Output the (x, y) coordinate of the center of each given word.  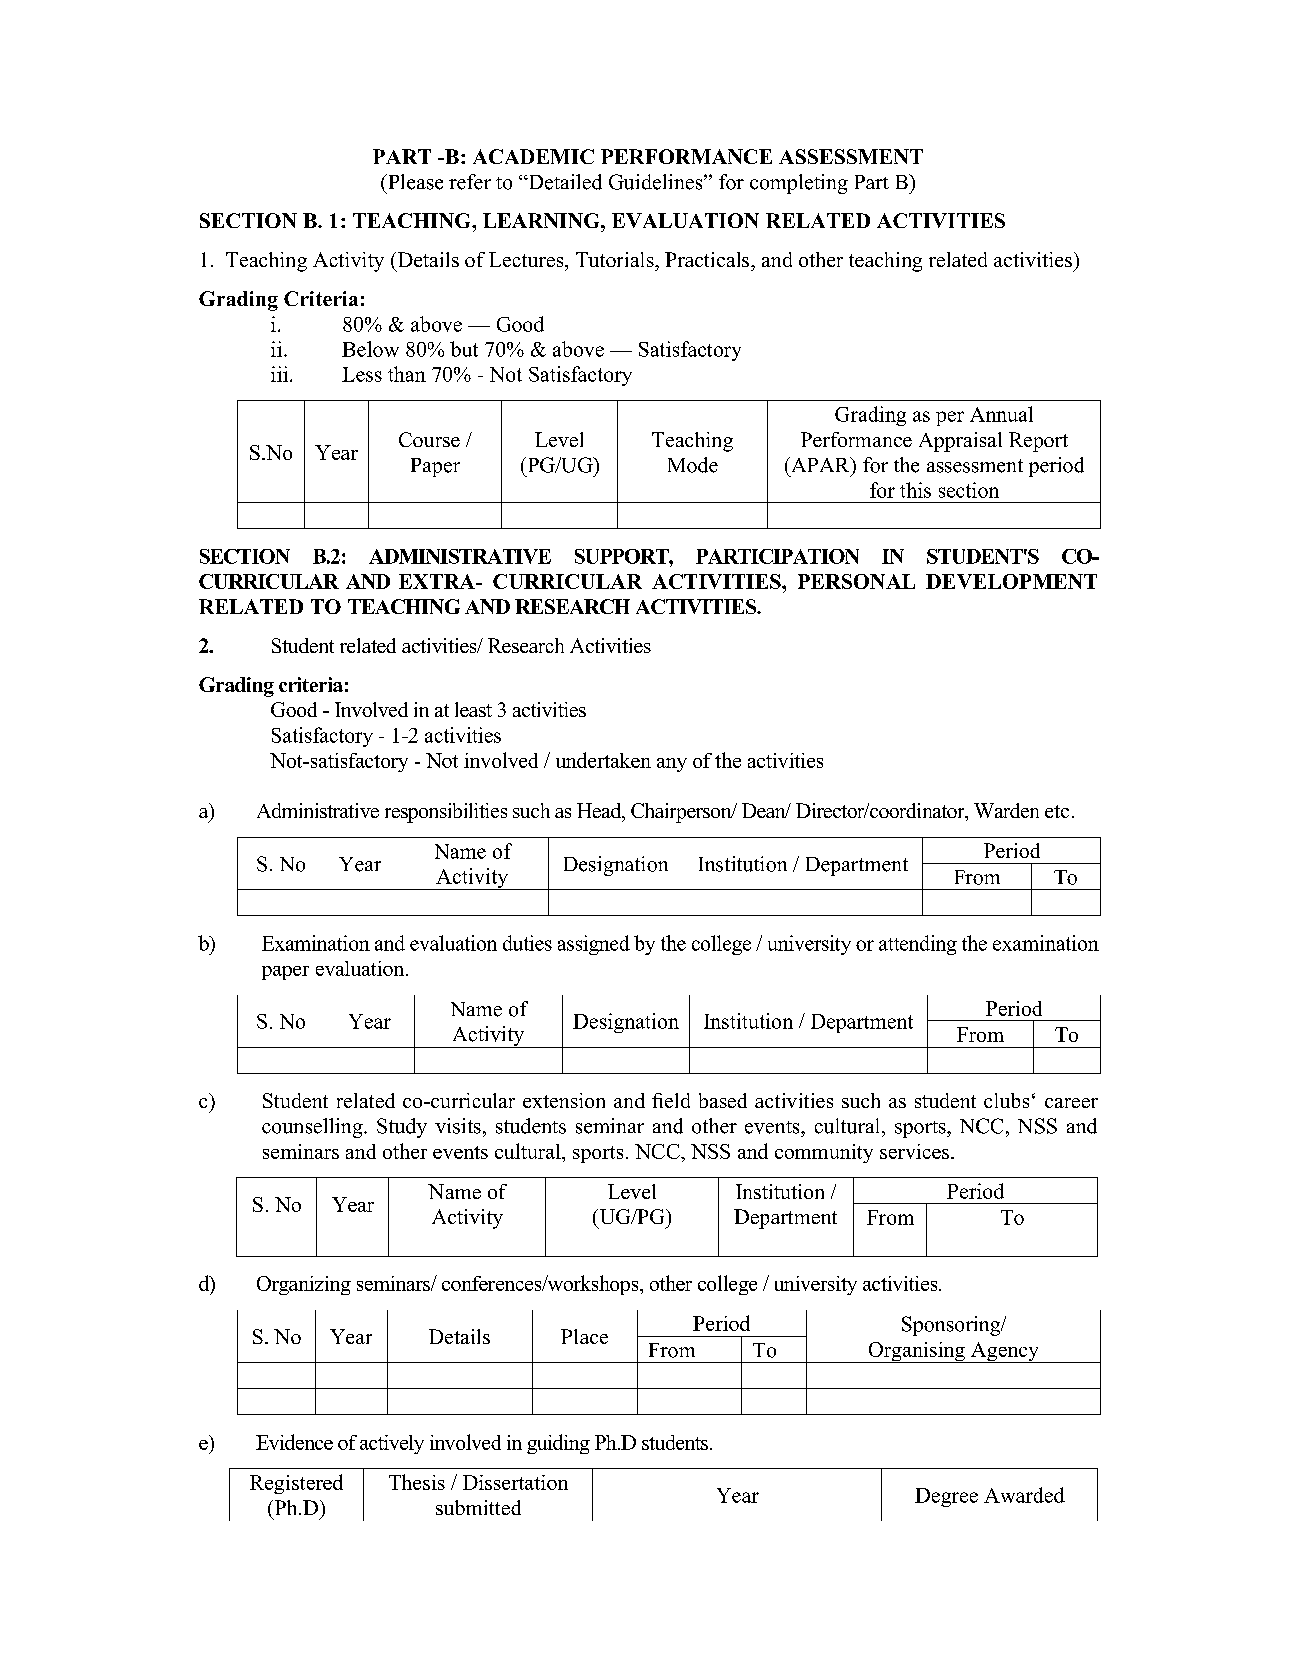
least (473, 709)
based (723, 1100)
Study (402, 1128)
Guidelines (657, 182)
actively (392, 1444)
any (672, 765)
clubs (1006, 1100)
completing (799, 184)
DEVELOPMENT (1011, 581)
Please (414, 182)
